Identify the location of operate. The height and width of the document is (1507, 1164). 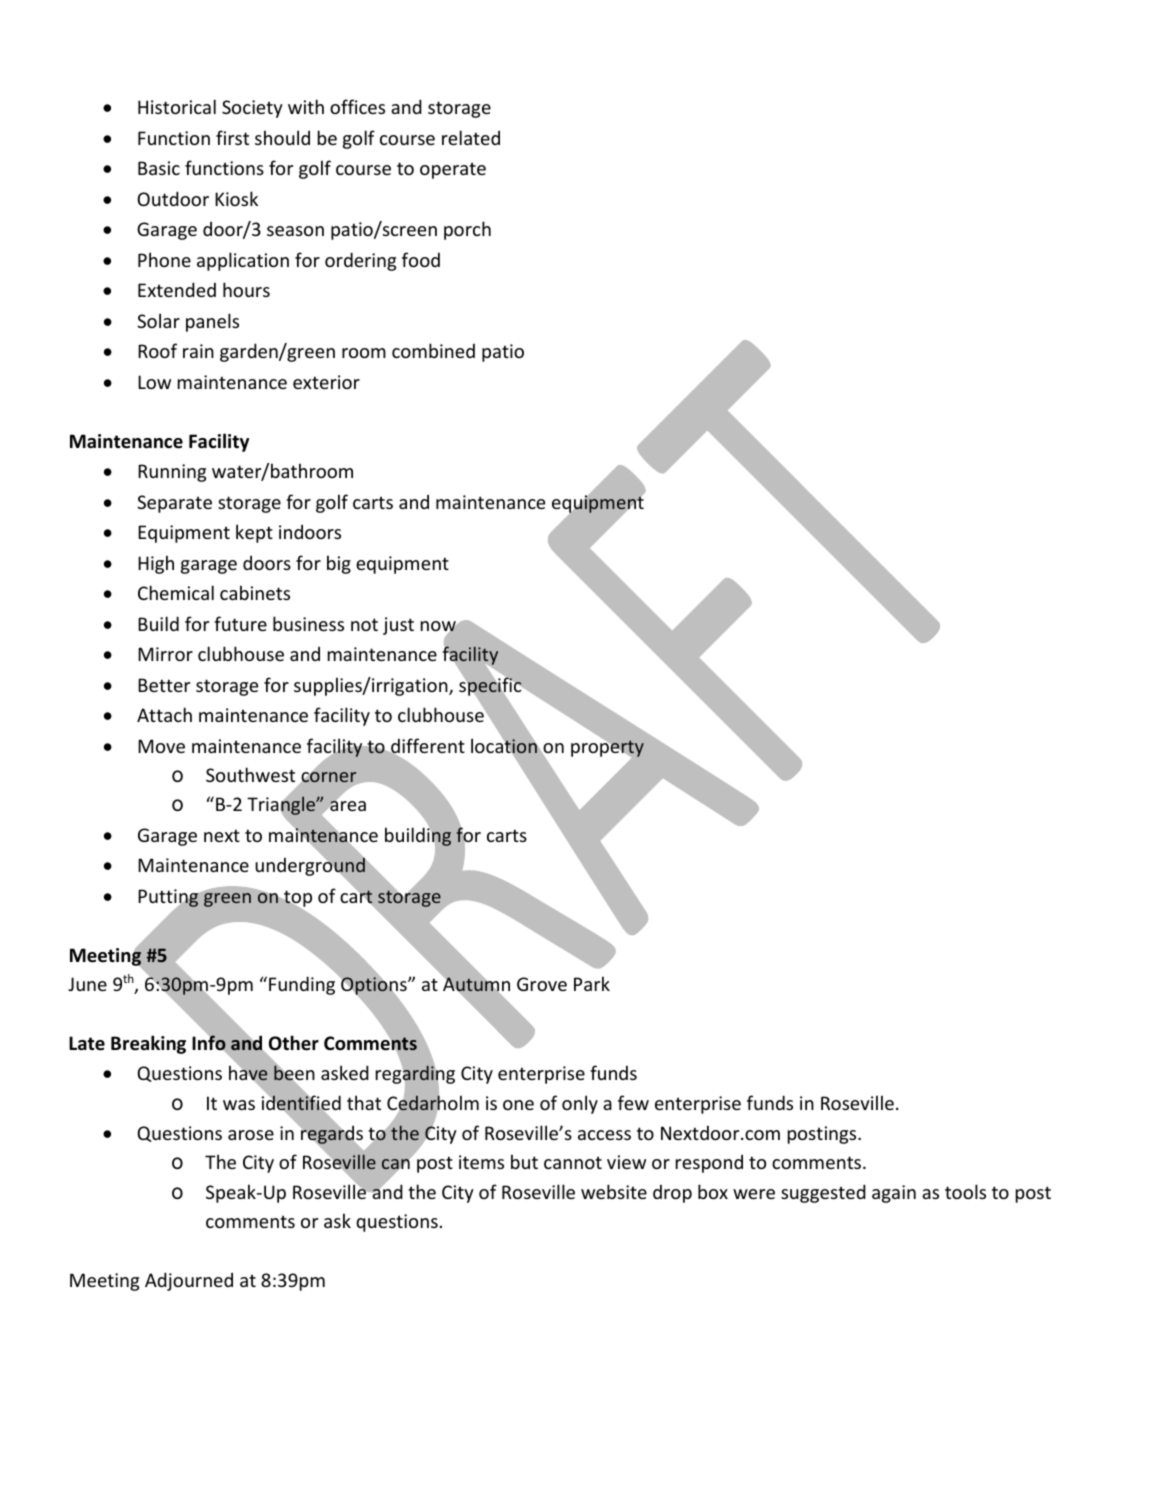
(453, 170).
